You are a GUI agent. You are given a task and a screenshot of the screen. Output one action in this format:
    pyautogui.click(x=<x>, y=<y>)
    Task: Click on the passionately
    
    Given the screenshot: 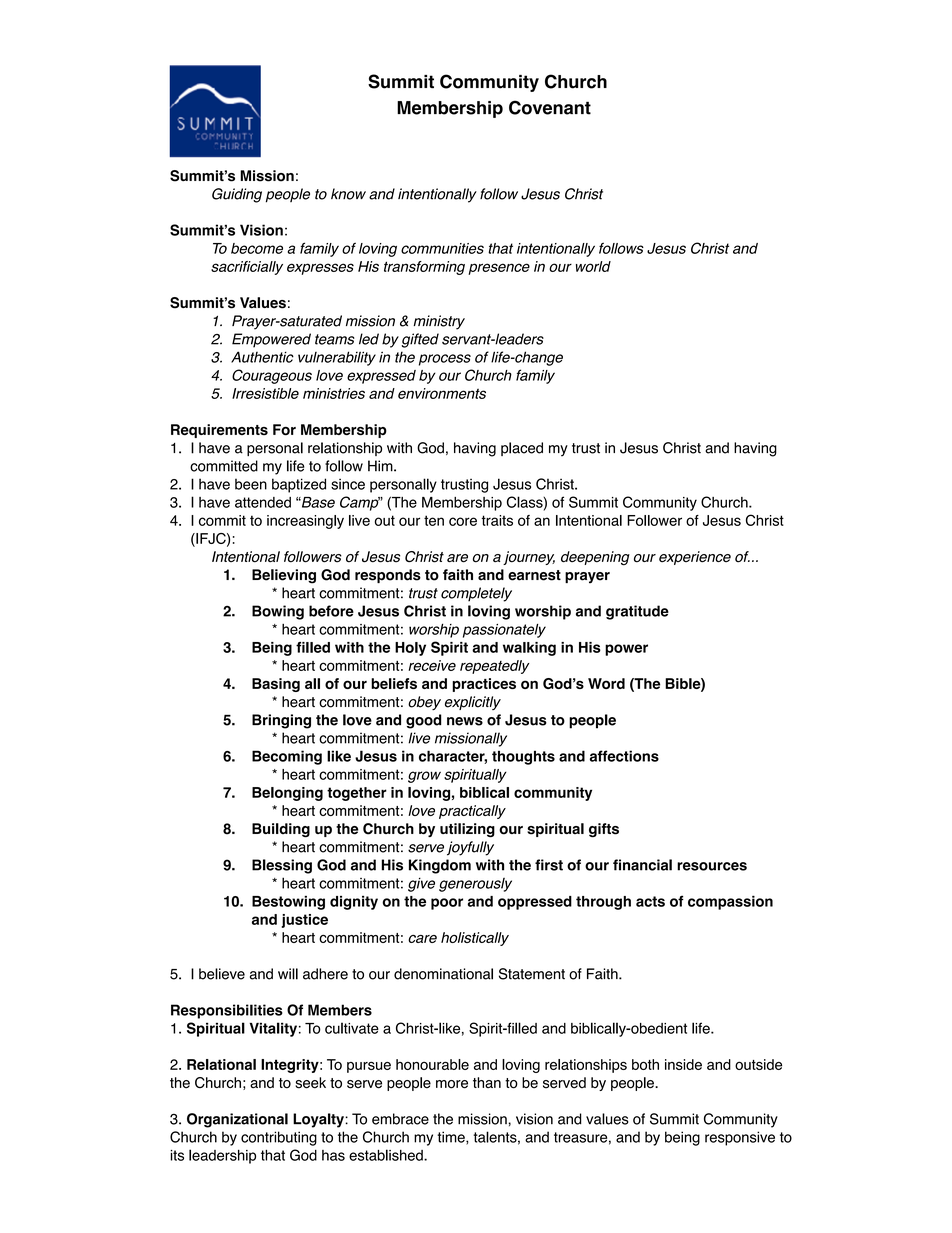 What is the action you would take?
    pyautogui.click(x=504, y=631)
